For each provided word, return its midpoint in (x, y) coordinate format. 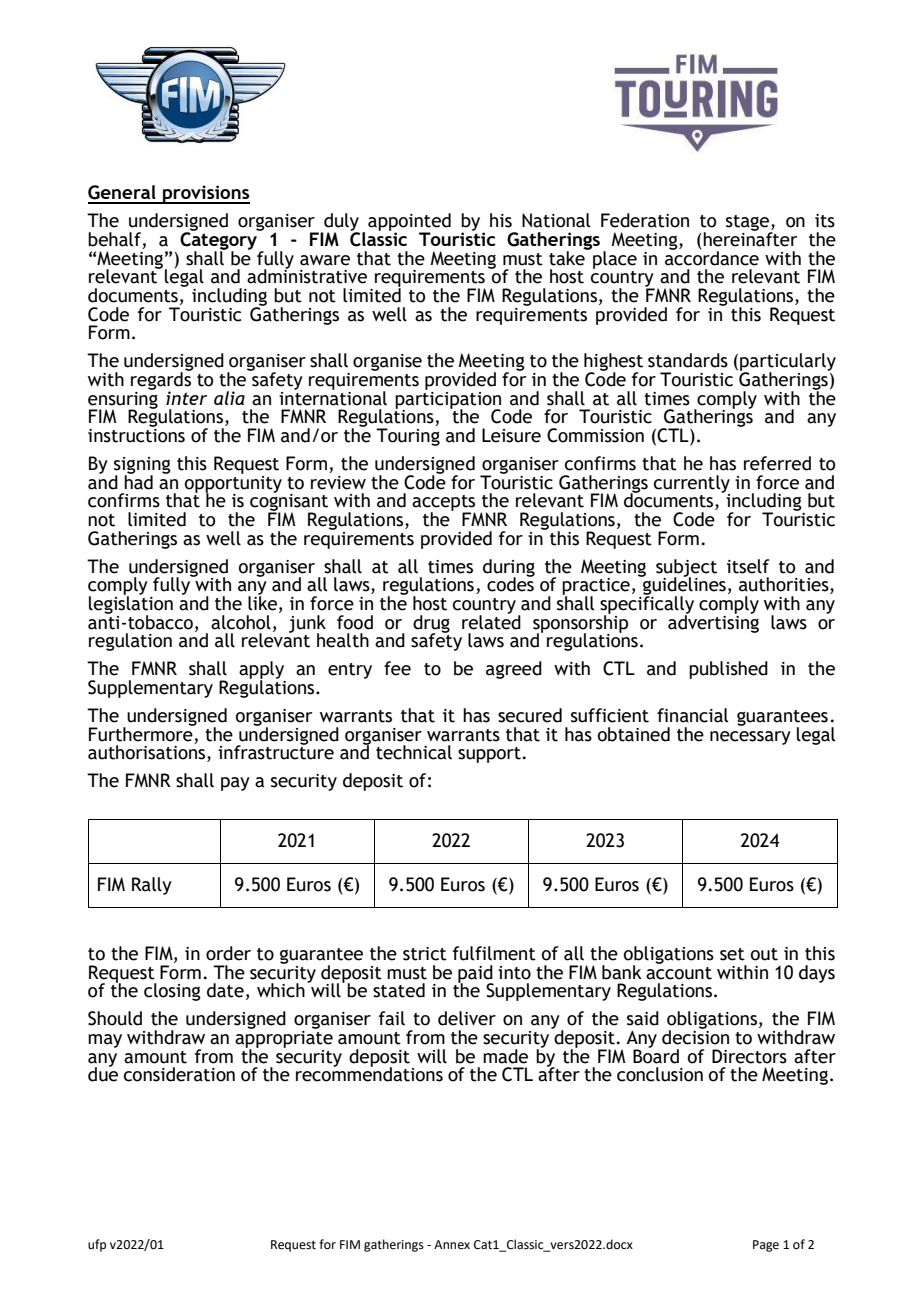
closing (172, 992)
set (732, 954)
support (489, 755)
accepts (444, 504)
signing (142, 466)
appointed (409, 223)
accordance (712, 257)
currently (692, 485)
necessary (750, 738)
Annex (452, 1245)
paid (476, 975)
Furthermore (142, 733)
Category (220, 241)
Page (766, 1246)
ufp (97, 1245)
